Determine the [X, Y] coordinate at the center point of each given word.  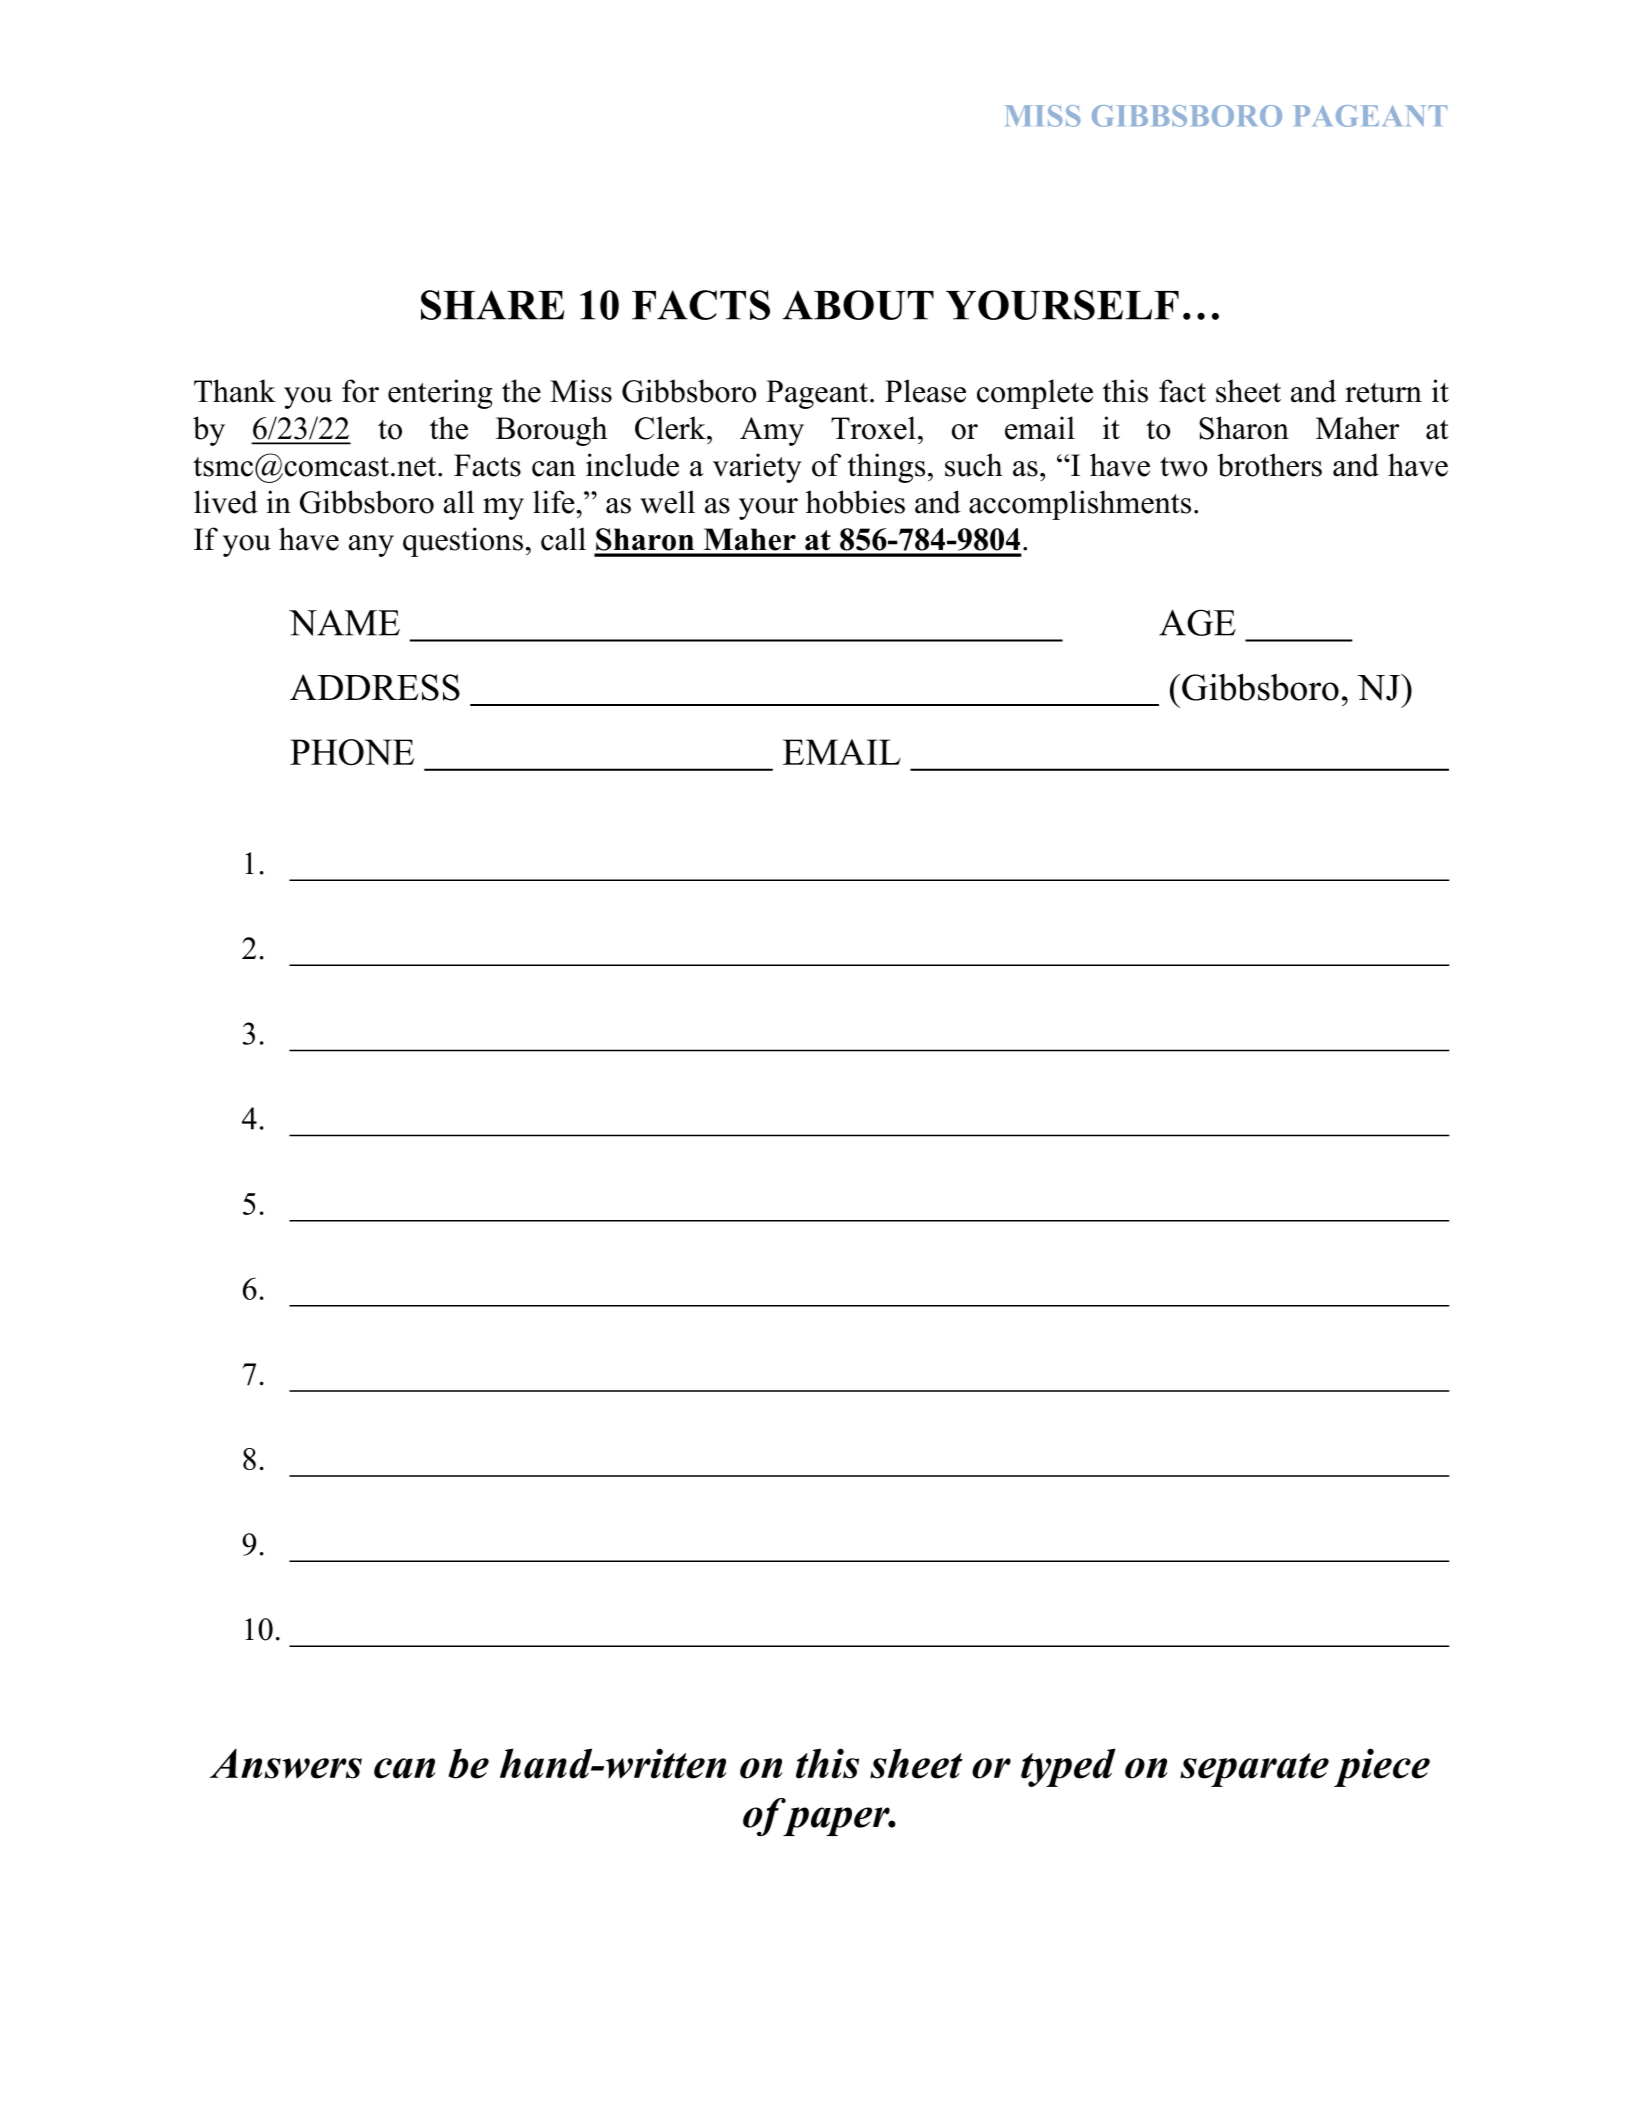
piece [1382, 1767]
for [360, 391]
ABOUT [858, 305]
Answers [286, 1764]
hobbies [855, 502]
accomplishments [1080, 505]
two [1184, 467]
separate [1254, 1770]
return [1383, 393]
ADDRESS [375, 687]
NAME [344, 623]
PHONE [352, 752]
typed [1068, 1767]
